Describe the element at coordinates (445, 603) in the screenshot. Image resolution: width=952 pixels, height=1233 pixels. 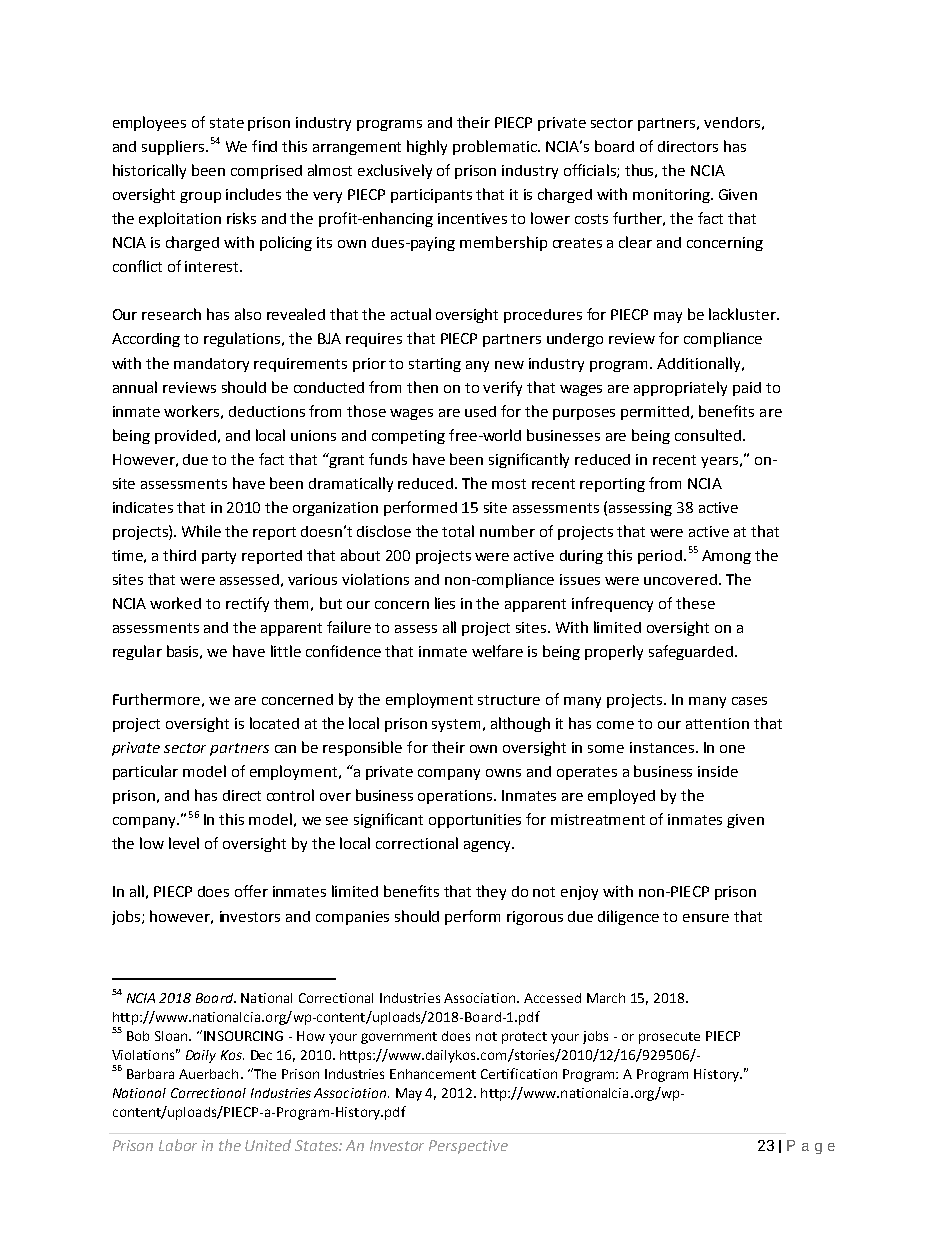
I see `lies` at that location.
